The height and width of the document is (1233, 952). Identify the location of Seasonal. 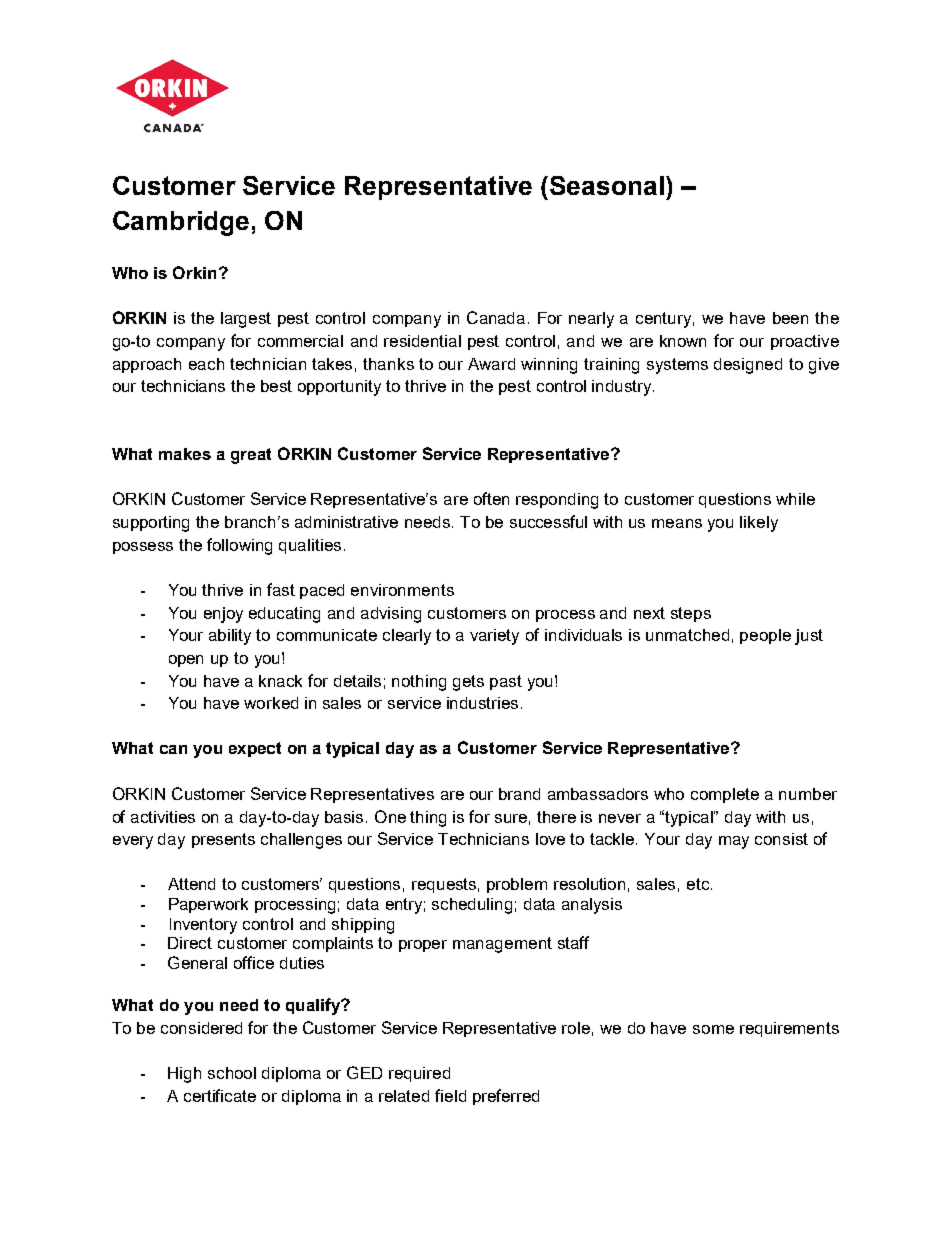
(607, 185).
